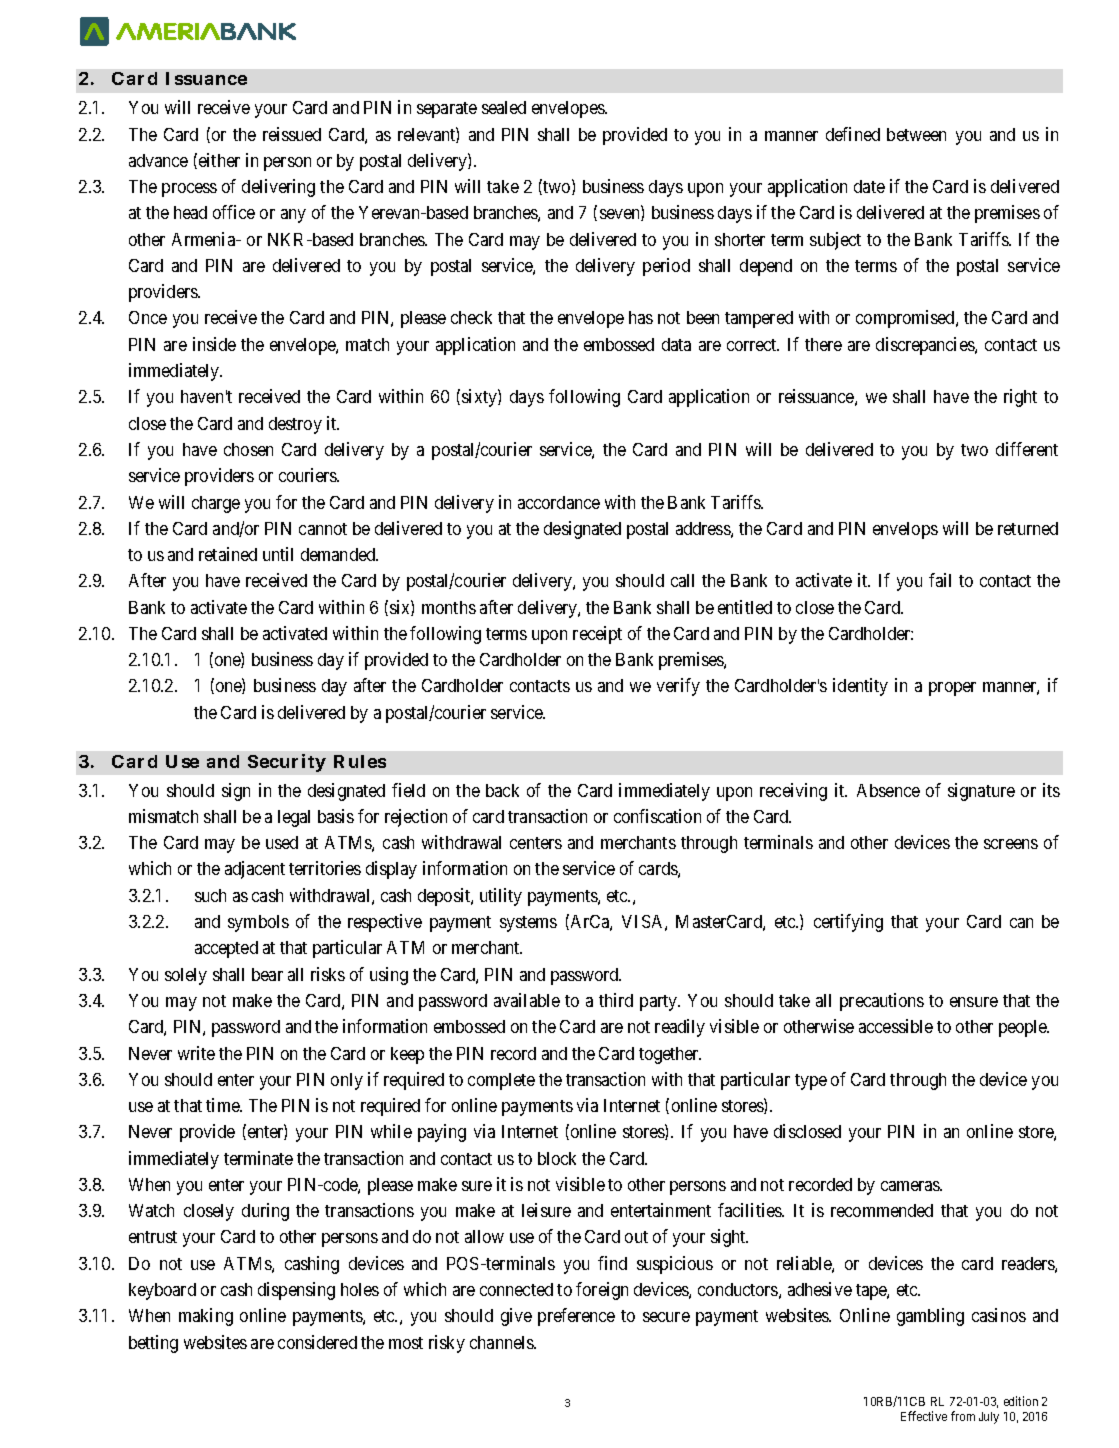 The height and width of the screenshot is (1448, 1119). What do you see at coordinates (896, 1026) in the screenshot?
I see `accessible` at bounding box center [896, 1026].
